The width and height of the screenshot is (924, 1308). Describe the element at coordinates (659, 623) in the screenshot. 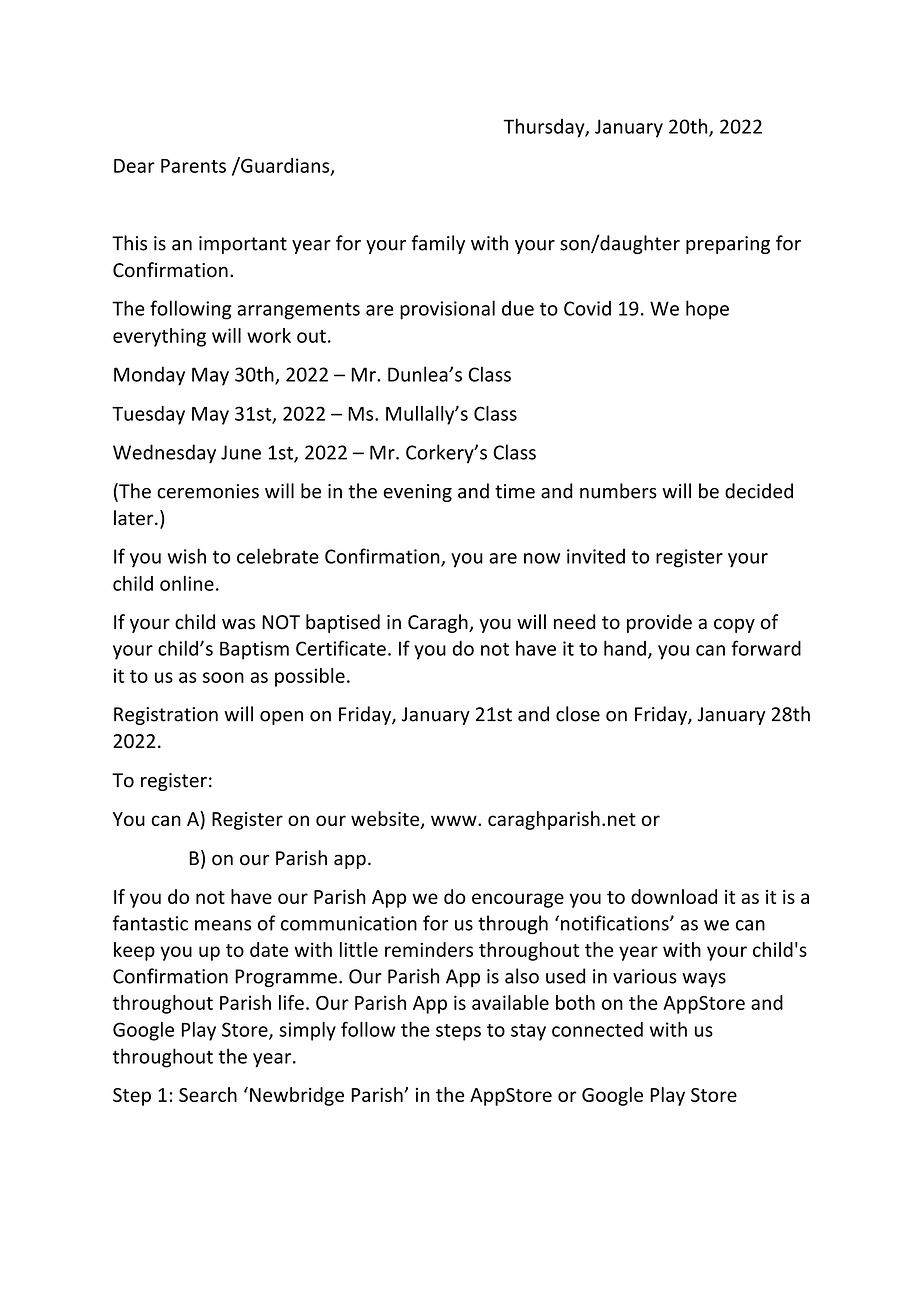

I see `provide` at that location.
